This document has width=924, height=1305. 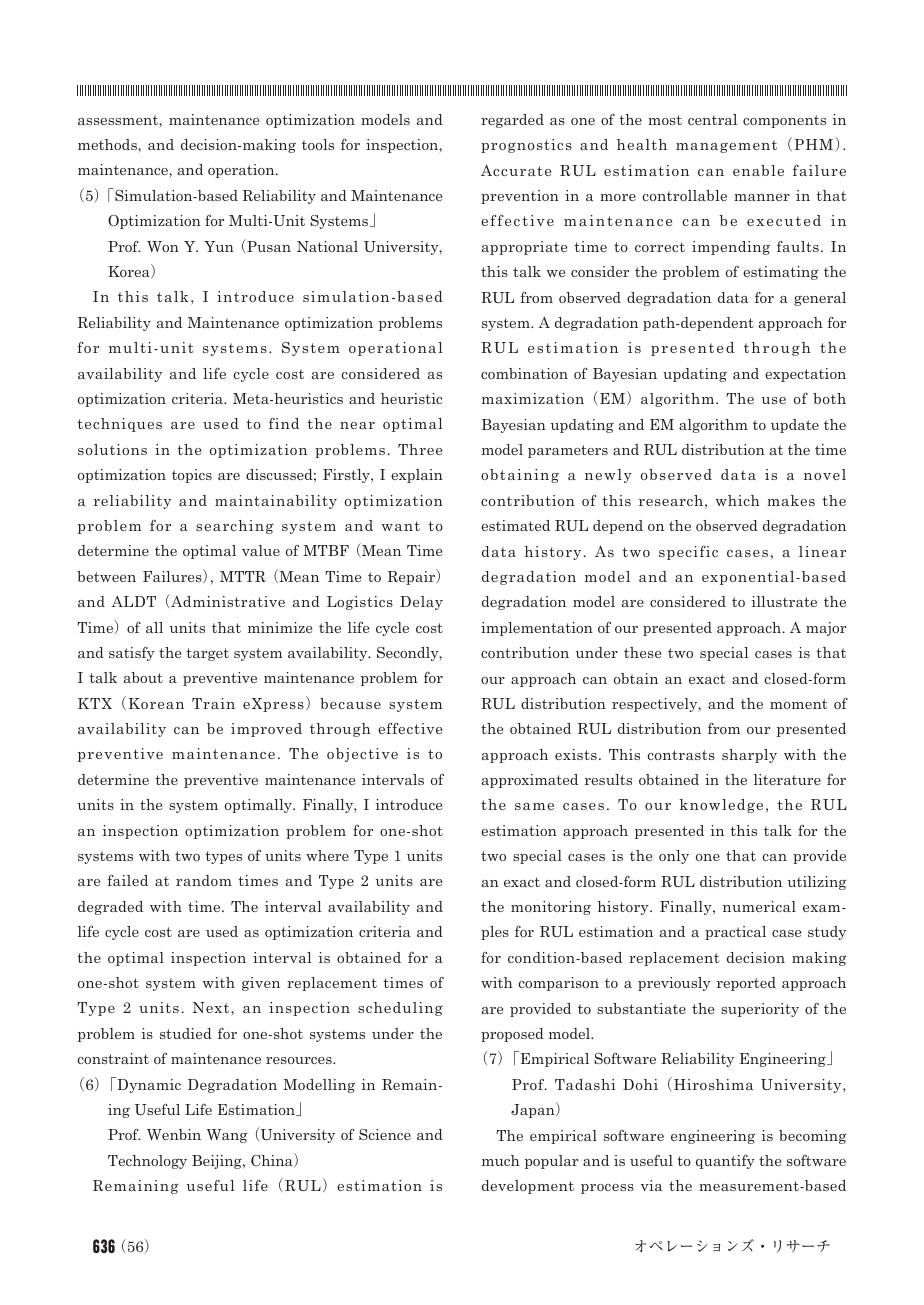 What do you see at coordinates (192, 476) in the document?
I see `topics` at bounding box center [192, 476].
